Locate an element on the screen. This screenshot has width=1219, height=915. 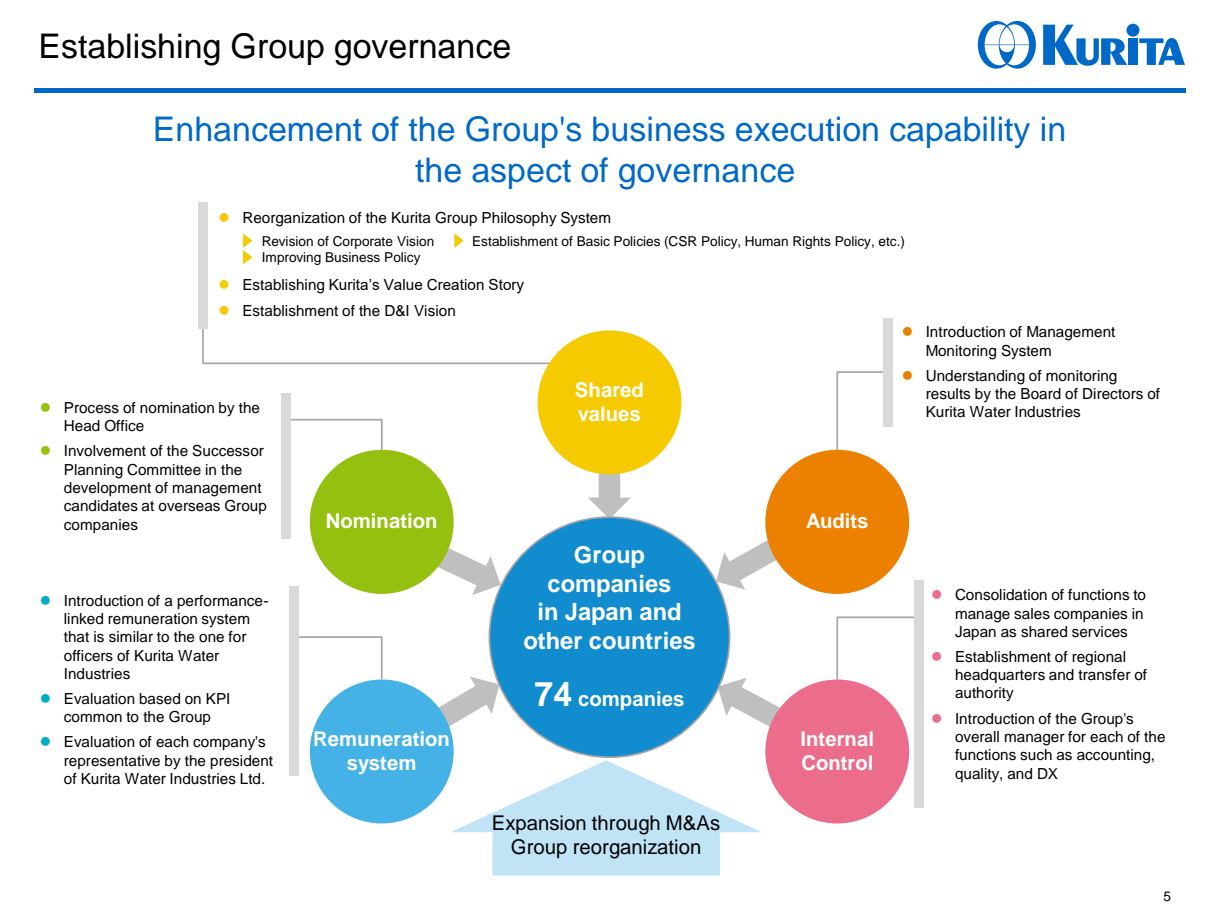
capability is located at coordinates (960, 132).
